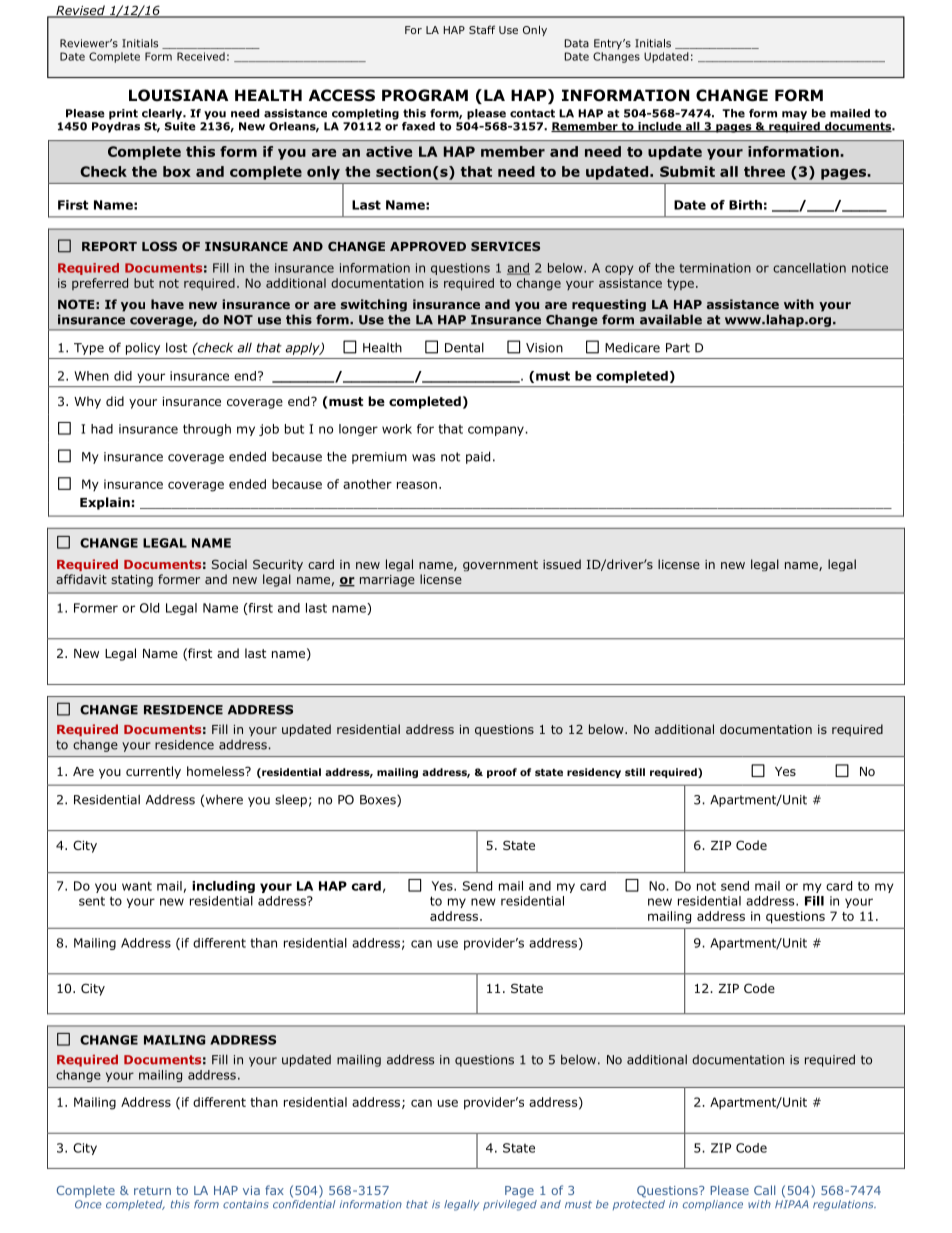 The width and height of the screenshot is (952, 1233). I want to click on Staff, so click(482, 29).
